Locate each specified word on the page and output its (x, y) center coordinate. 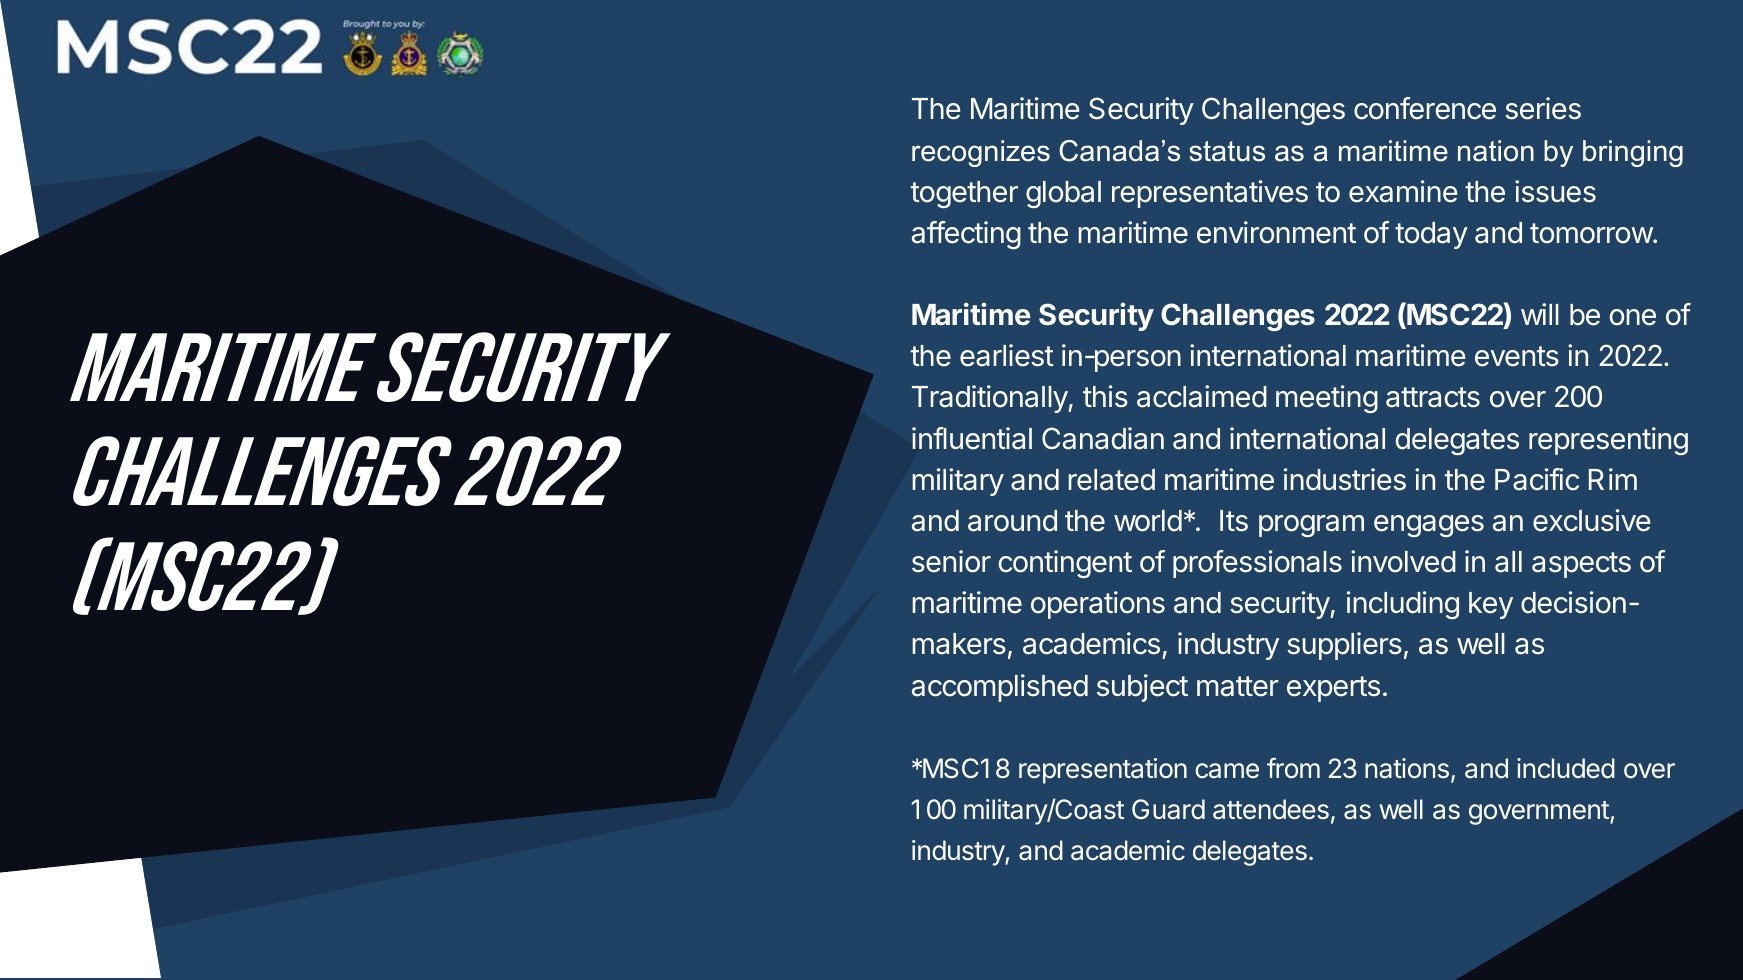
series (1543, 108)
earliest (1007, 355)
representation (1103, 771)
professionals (1257, 564)
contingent (1065, 564)
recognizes (981, 153)
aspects (1581, 565)
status (1227, 151)
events (1517, 356)
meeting (1327, 399)
